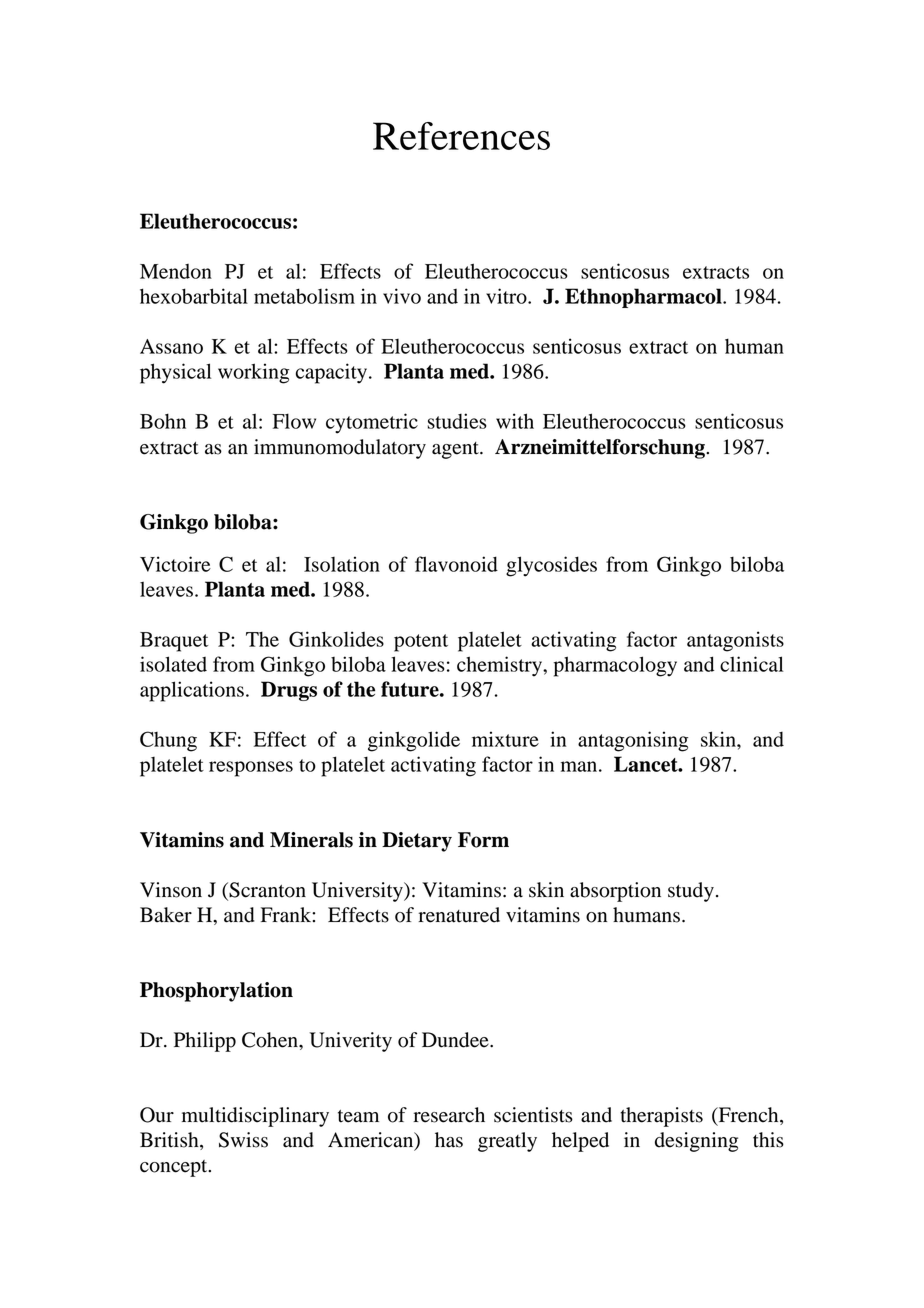 The width and height of the image is (924, 1308). Describe the element at coordinates (461, 136) in the image. I see `References` at that location.
